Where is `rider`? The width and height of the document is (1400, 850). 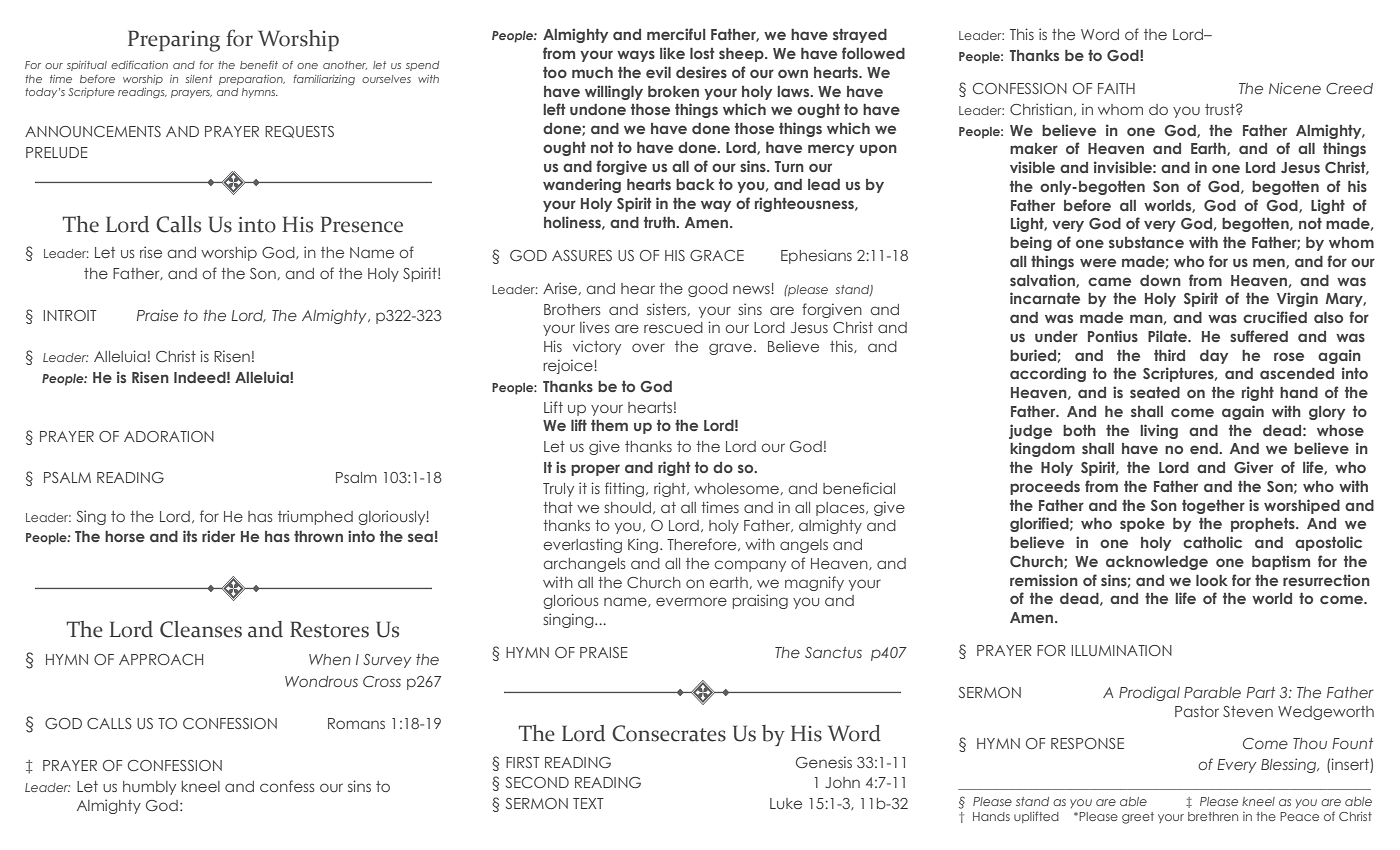
rider is located at coordinates (218, 536).
